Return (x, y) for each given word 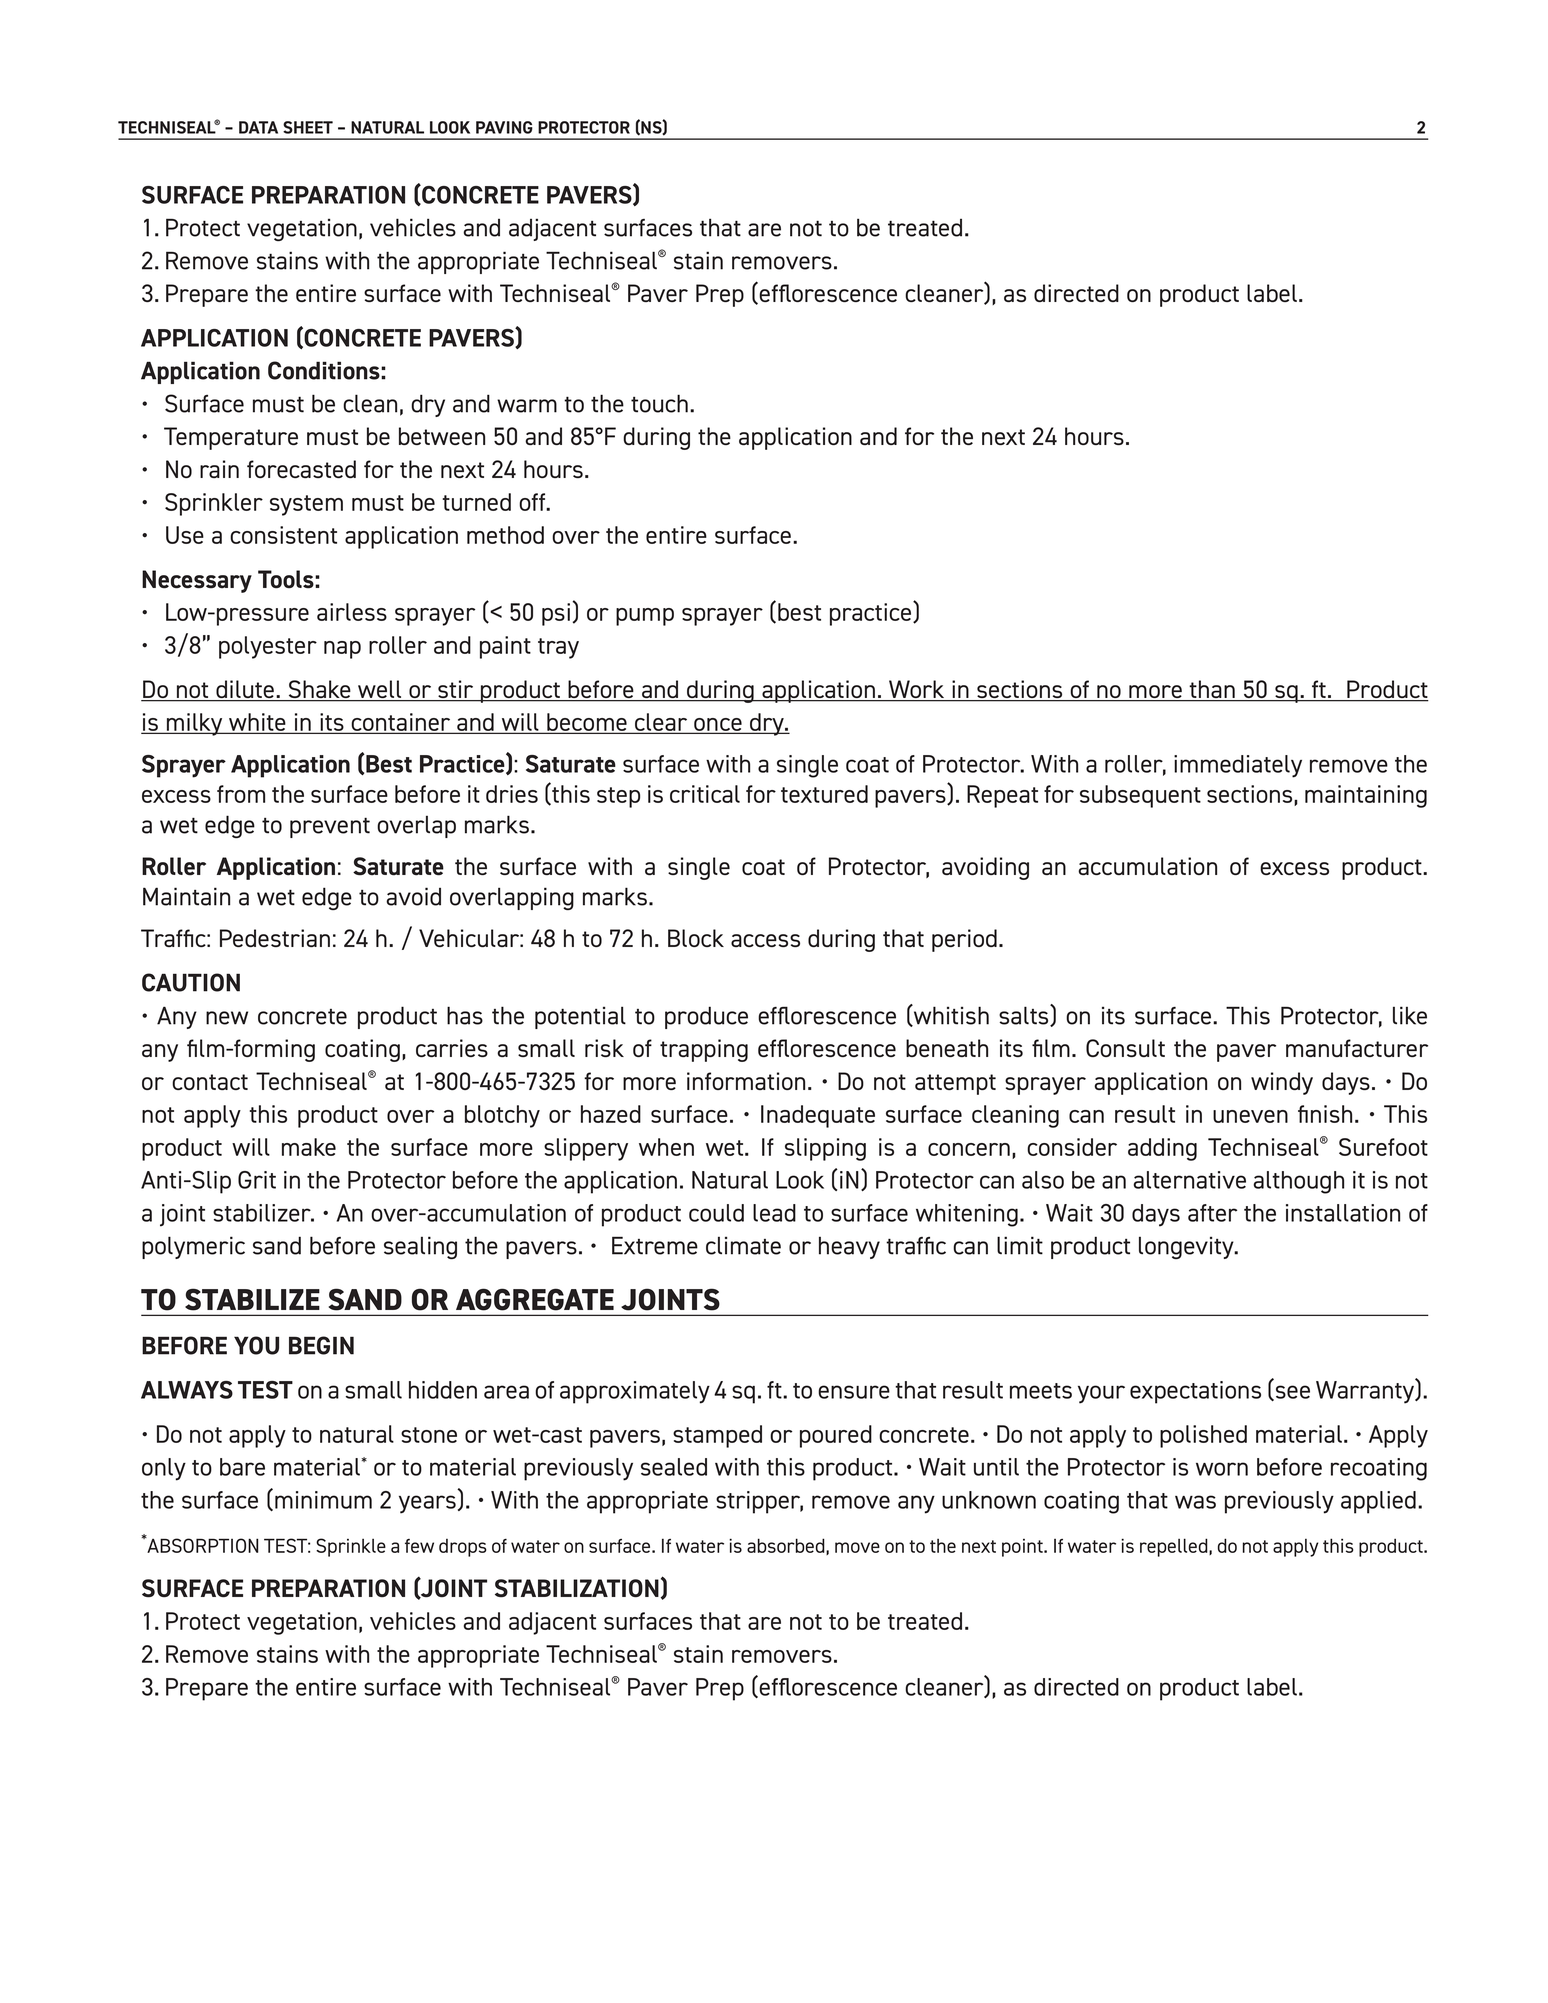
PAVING (504, 127)
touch (659, 403)
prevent (330, 827)
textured (824, 794)
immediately (1238, 766)
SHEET (308, 127)
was (1195, 1502)
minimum (323, 1500)
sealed (674, 1467)
